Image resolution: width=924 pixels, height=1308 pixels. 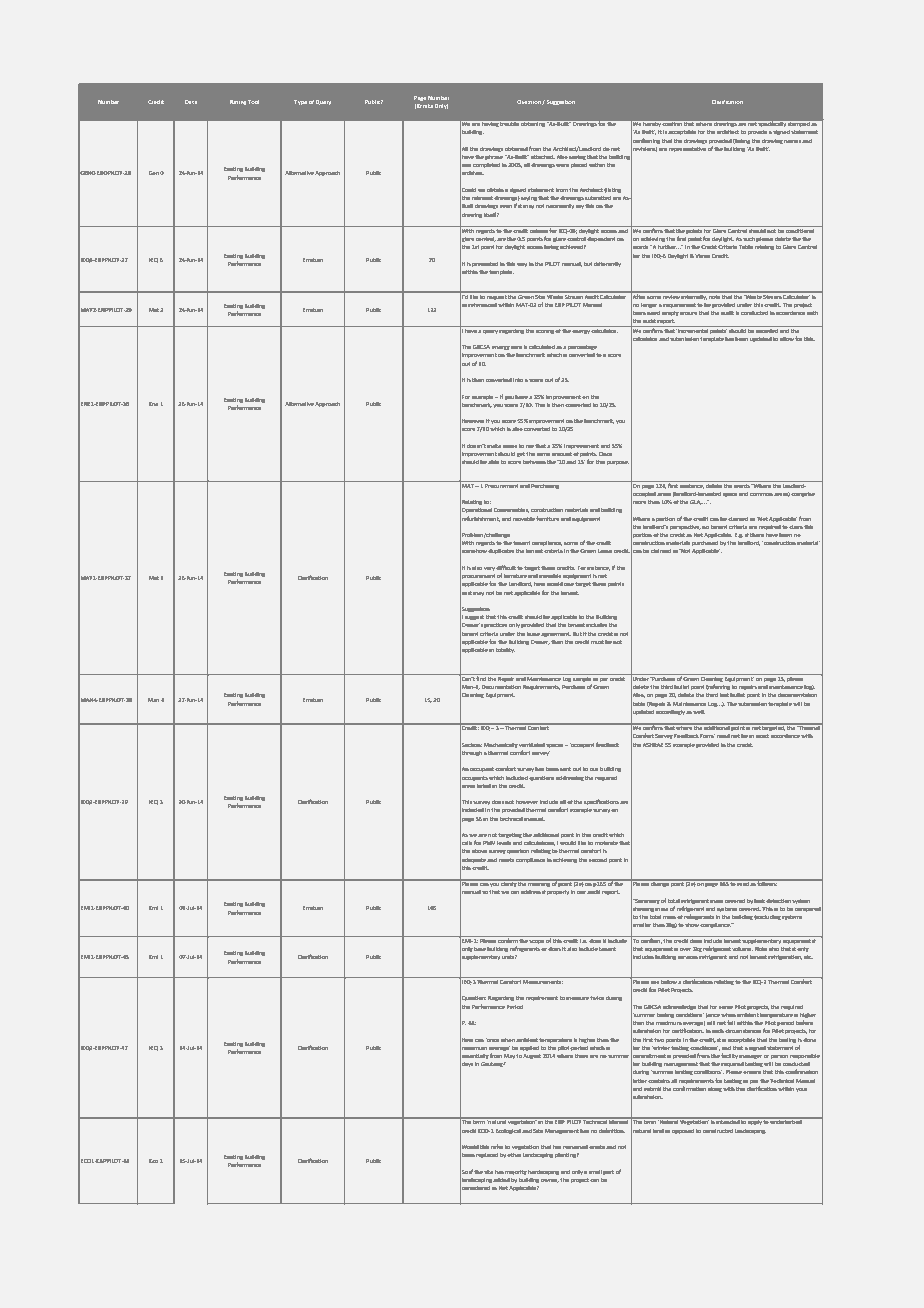 I want to click on sense, so click(x=510, y=446).
